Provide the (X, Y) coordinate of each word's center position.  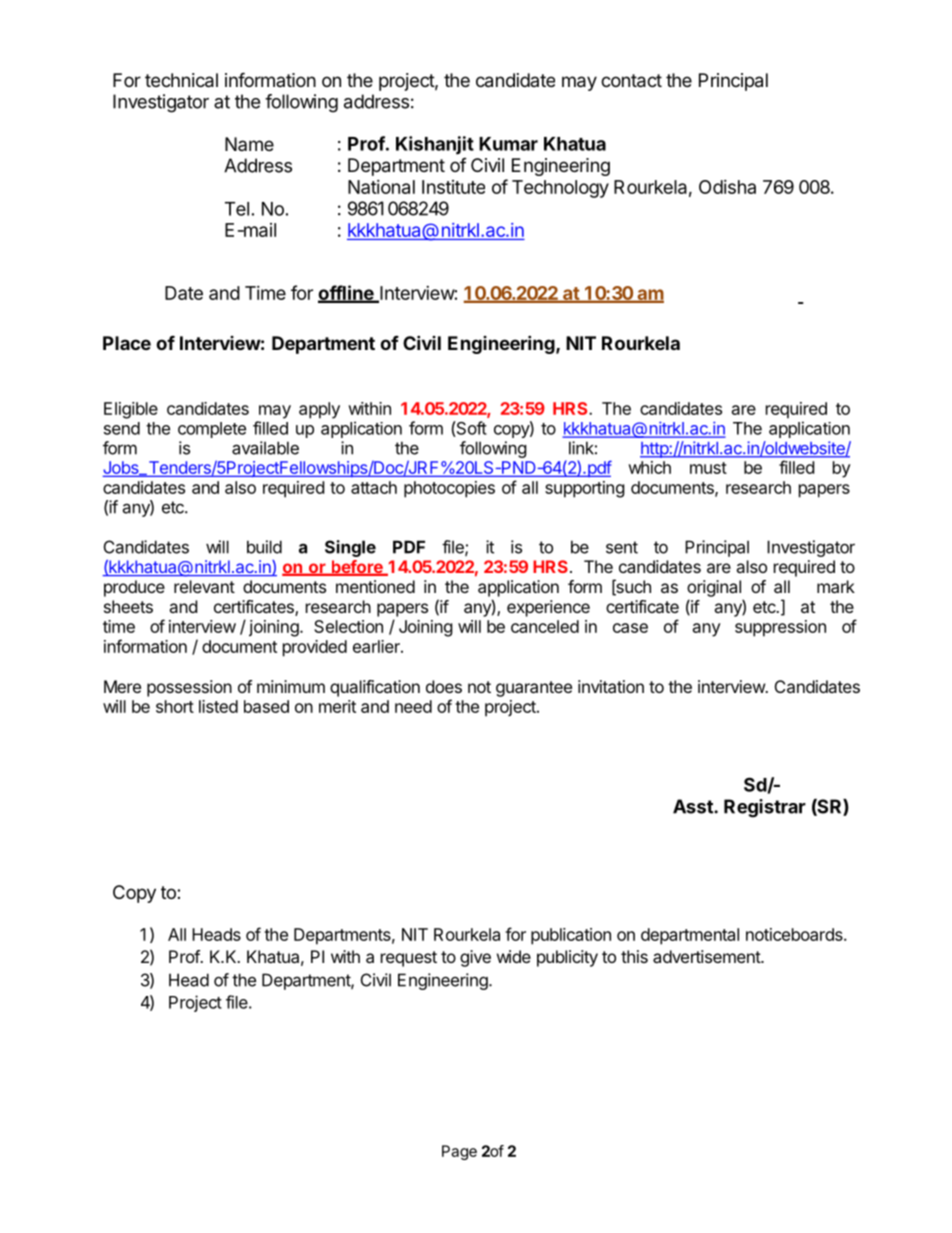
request (409, 959)
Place (127, 343)
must (708, 468)
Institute (453, 187)
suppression (780, 628)
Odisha (727, 187)
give (475, 958)
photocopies (449, 489)
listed (218, 706)
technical (181, 80)
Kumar (508, 144)
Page (459, 1152)
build (264, 547)
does (444, 686)
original (714, 588)
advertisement (707, 956)
